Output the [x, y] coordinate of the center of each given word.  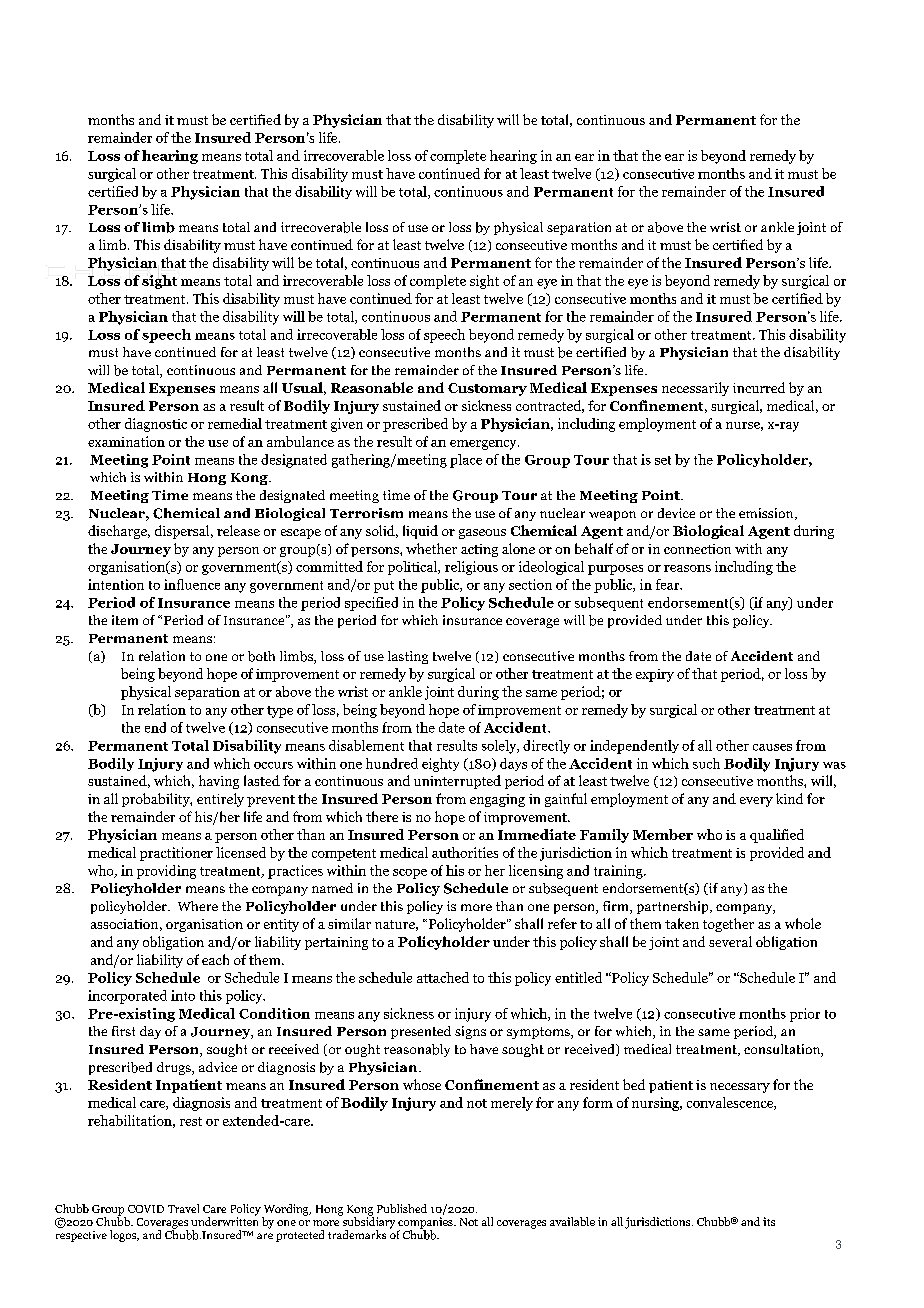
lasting [408, 657]
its [769, 1221]
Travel [183, 1208]
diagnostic [156, 425]
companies [426, 1224]
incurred [759, 387]
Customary [487, 389]
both [261, 656]
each [215, 959]
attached [443, 977]
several [730, 941]
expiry [655, 675]
